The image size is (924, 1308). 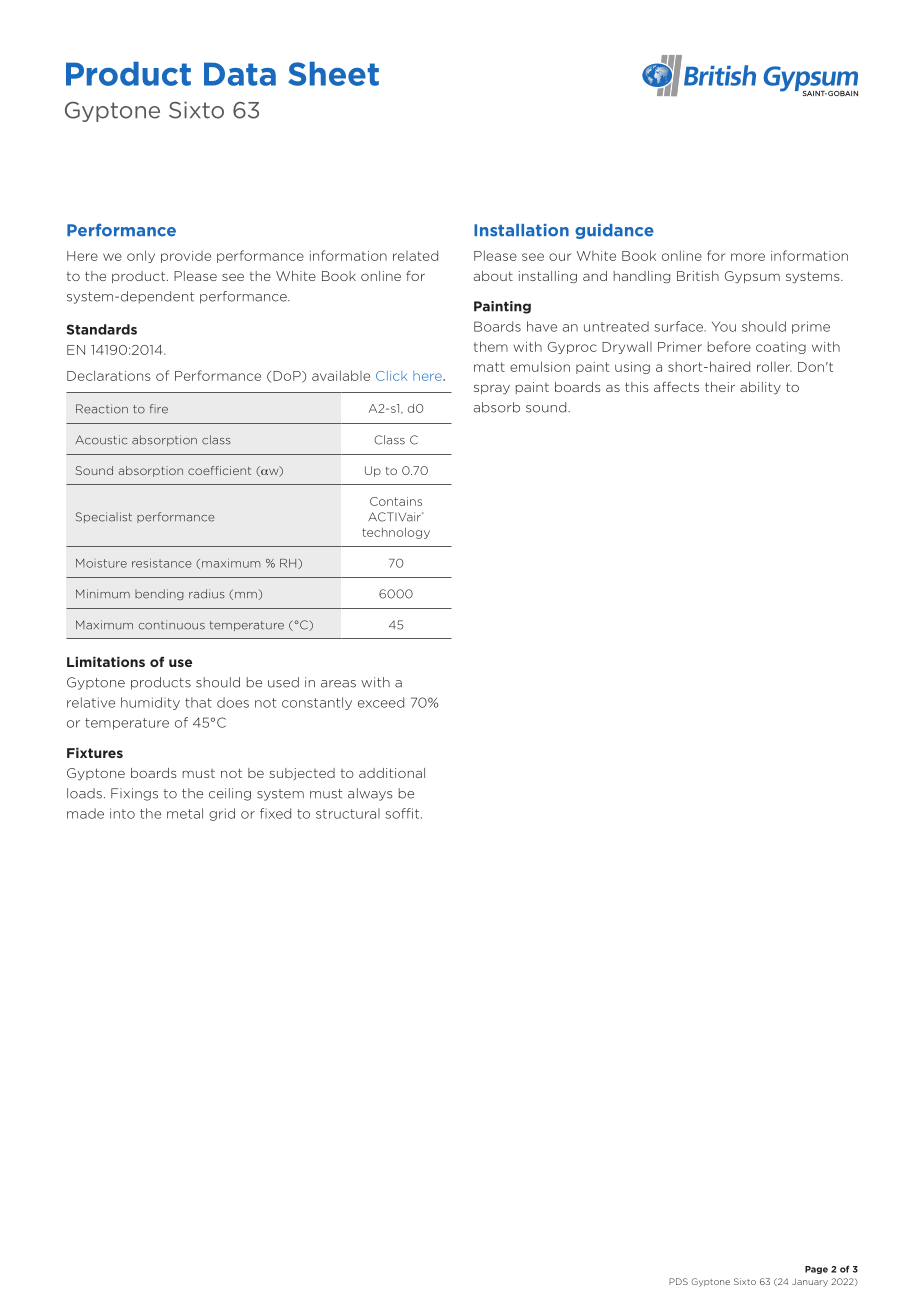 I want to click on more, so click(x=748, y=257).
